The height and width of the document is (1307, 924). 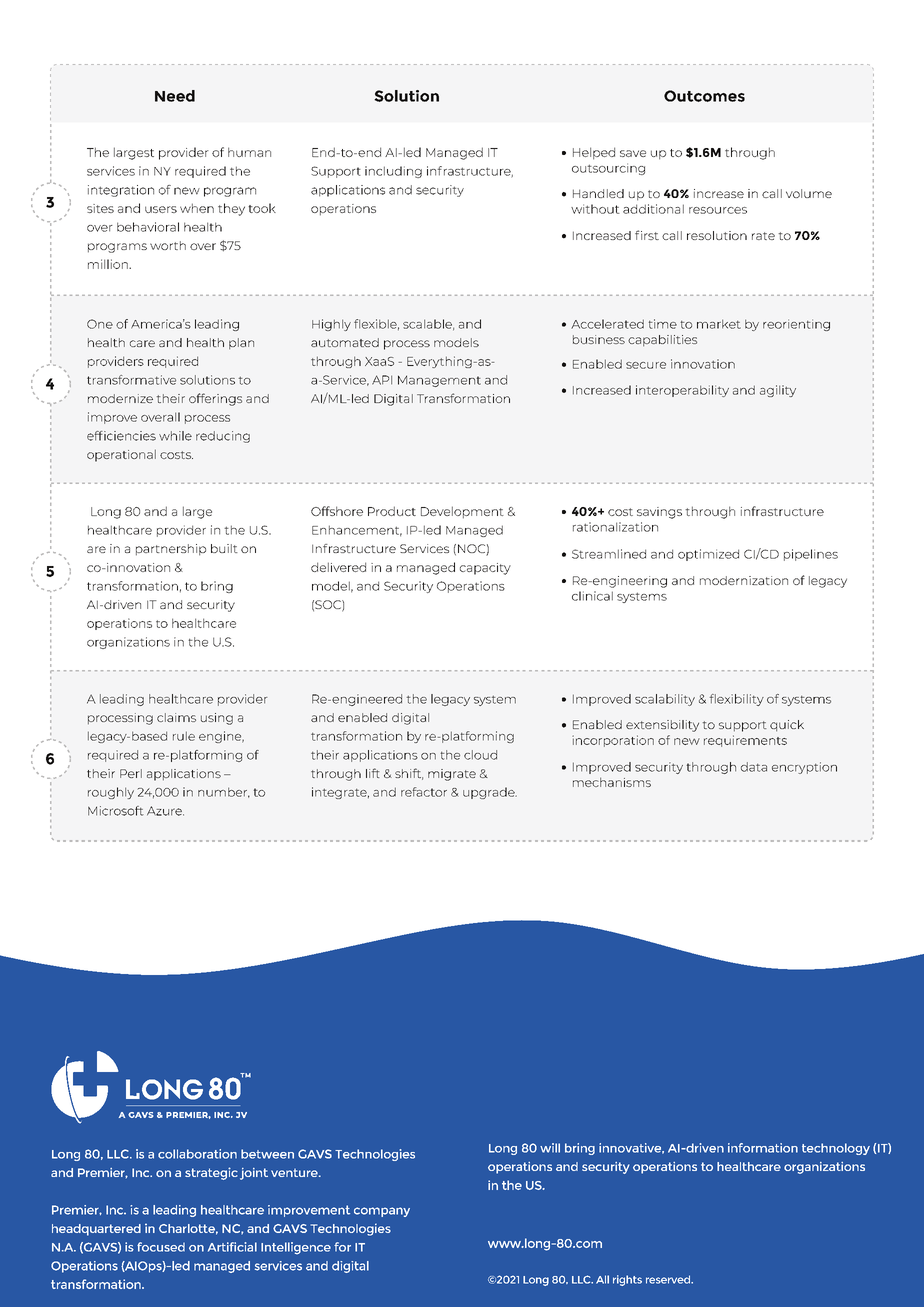 I want to click on flexibility, so click(x=737, y=700).
